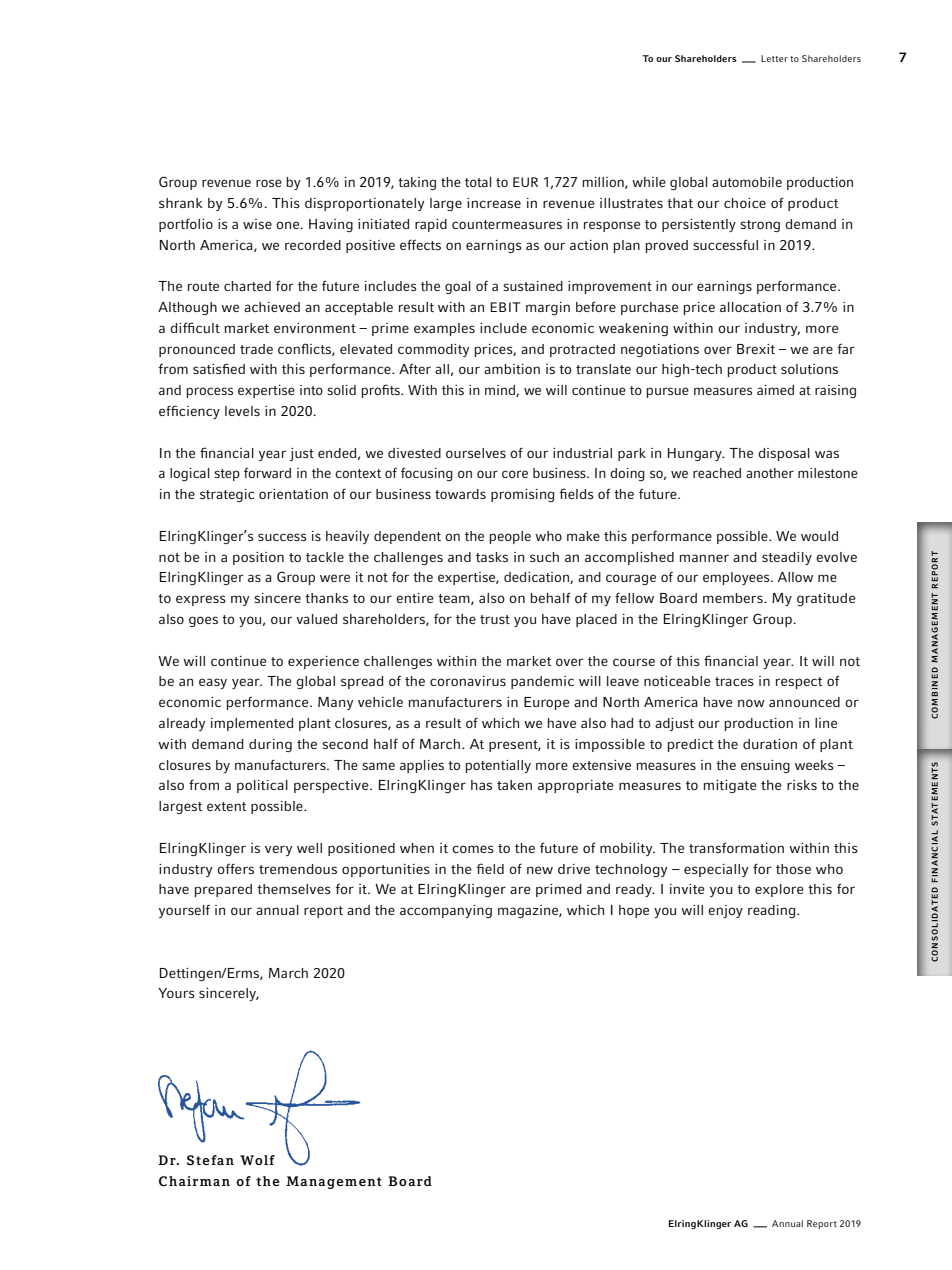  I want to click on rose, so click(269, 183).
